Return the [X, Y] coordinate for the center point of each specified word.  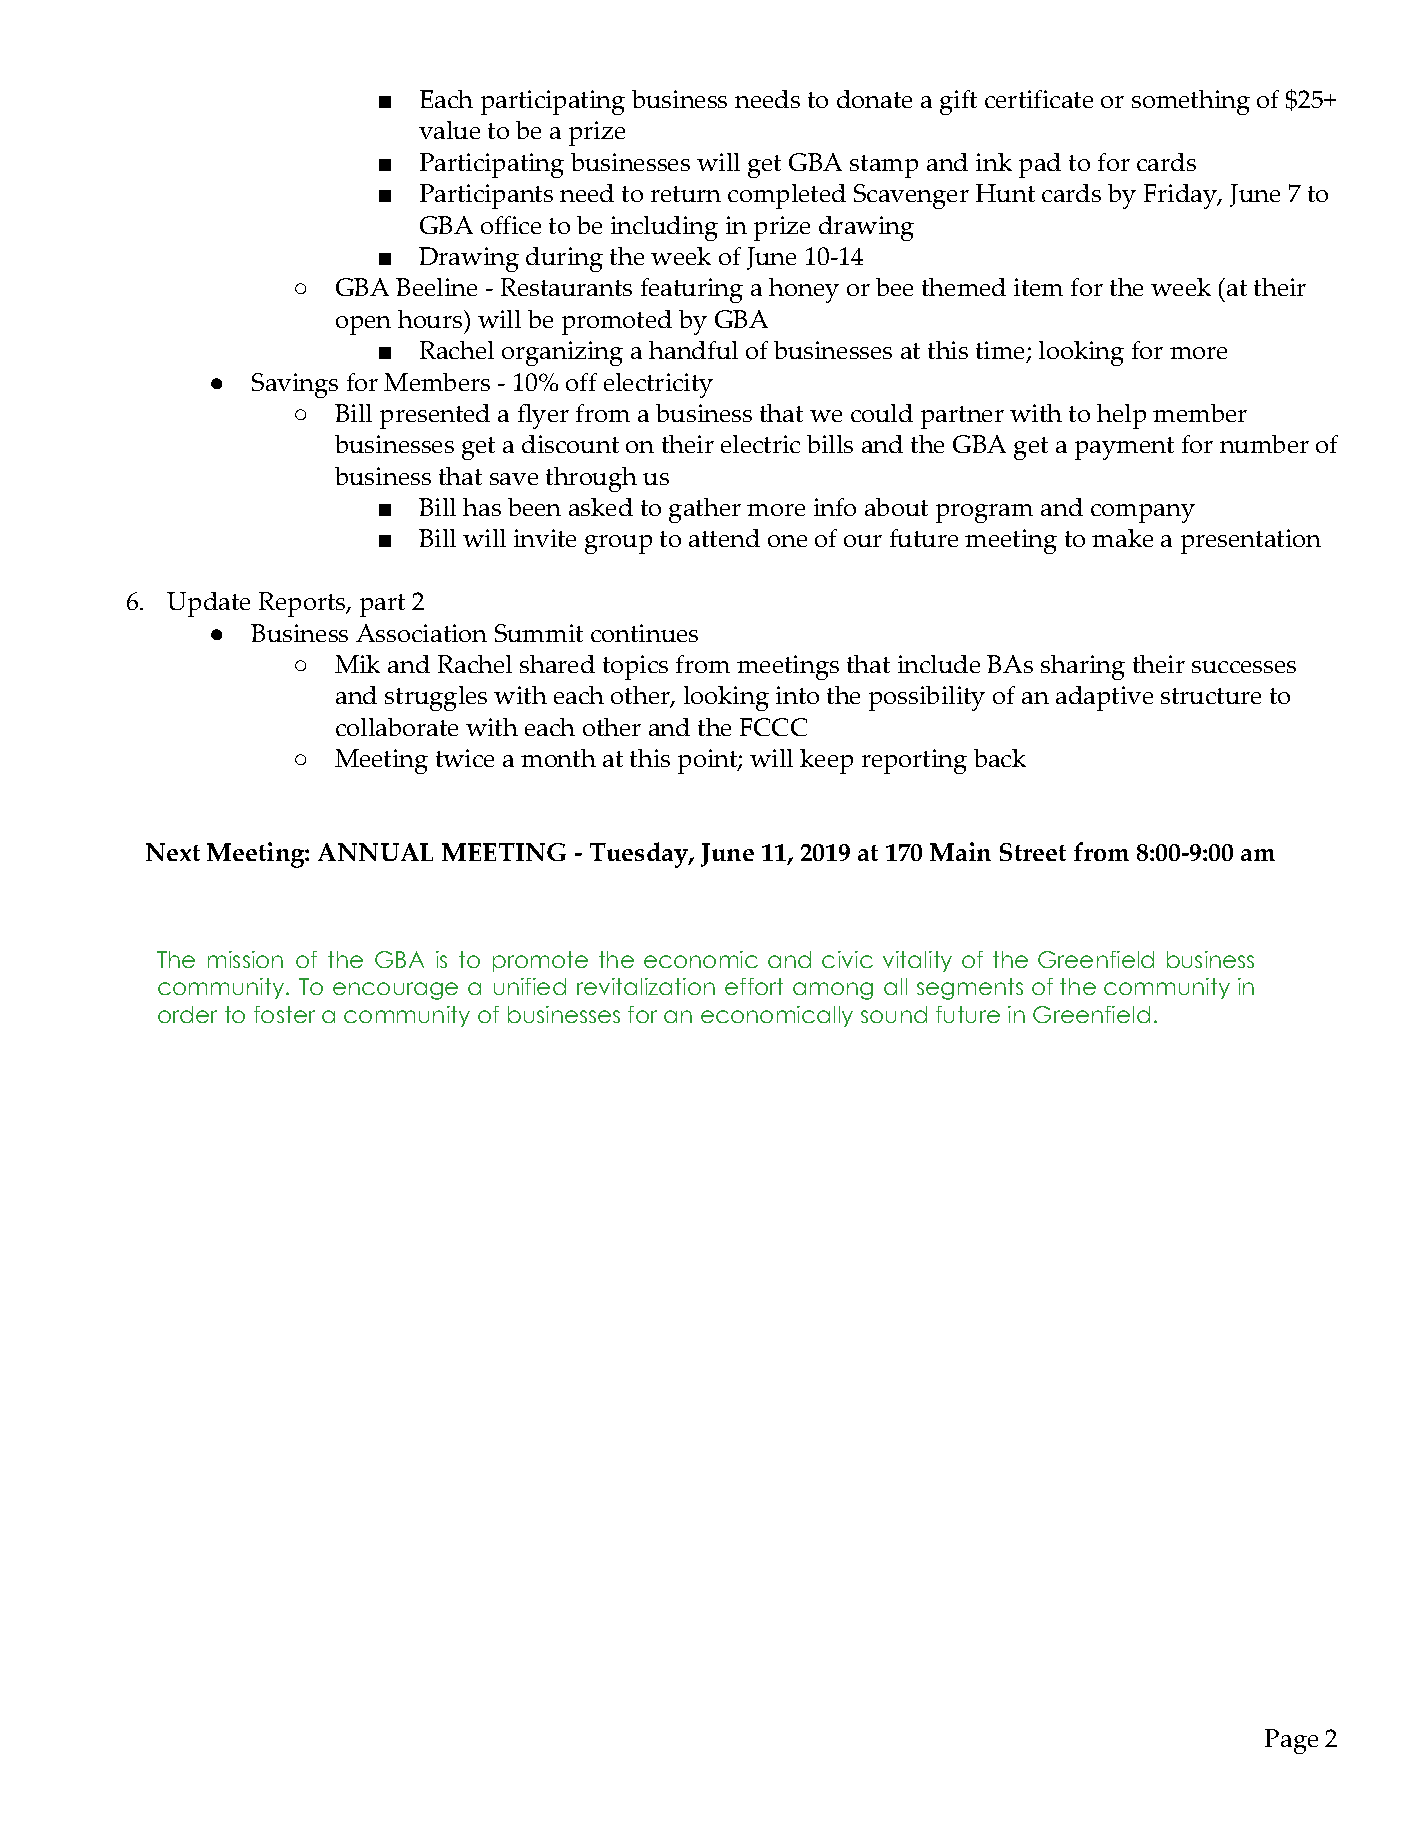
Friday [1181, 196]
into [797, 695]
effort [754, 986]
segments [970, 989]
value [449, 130]
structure [1211, 696]
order [187, 1014]
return [686, 194]
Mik [357, 664]
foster [284, 1014]
